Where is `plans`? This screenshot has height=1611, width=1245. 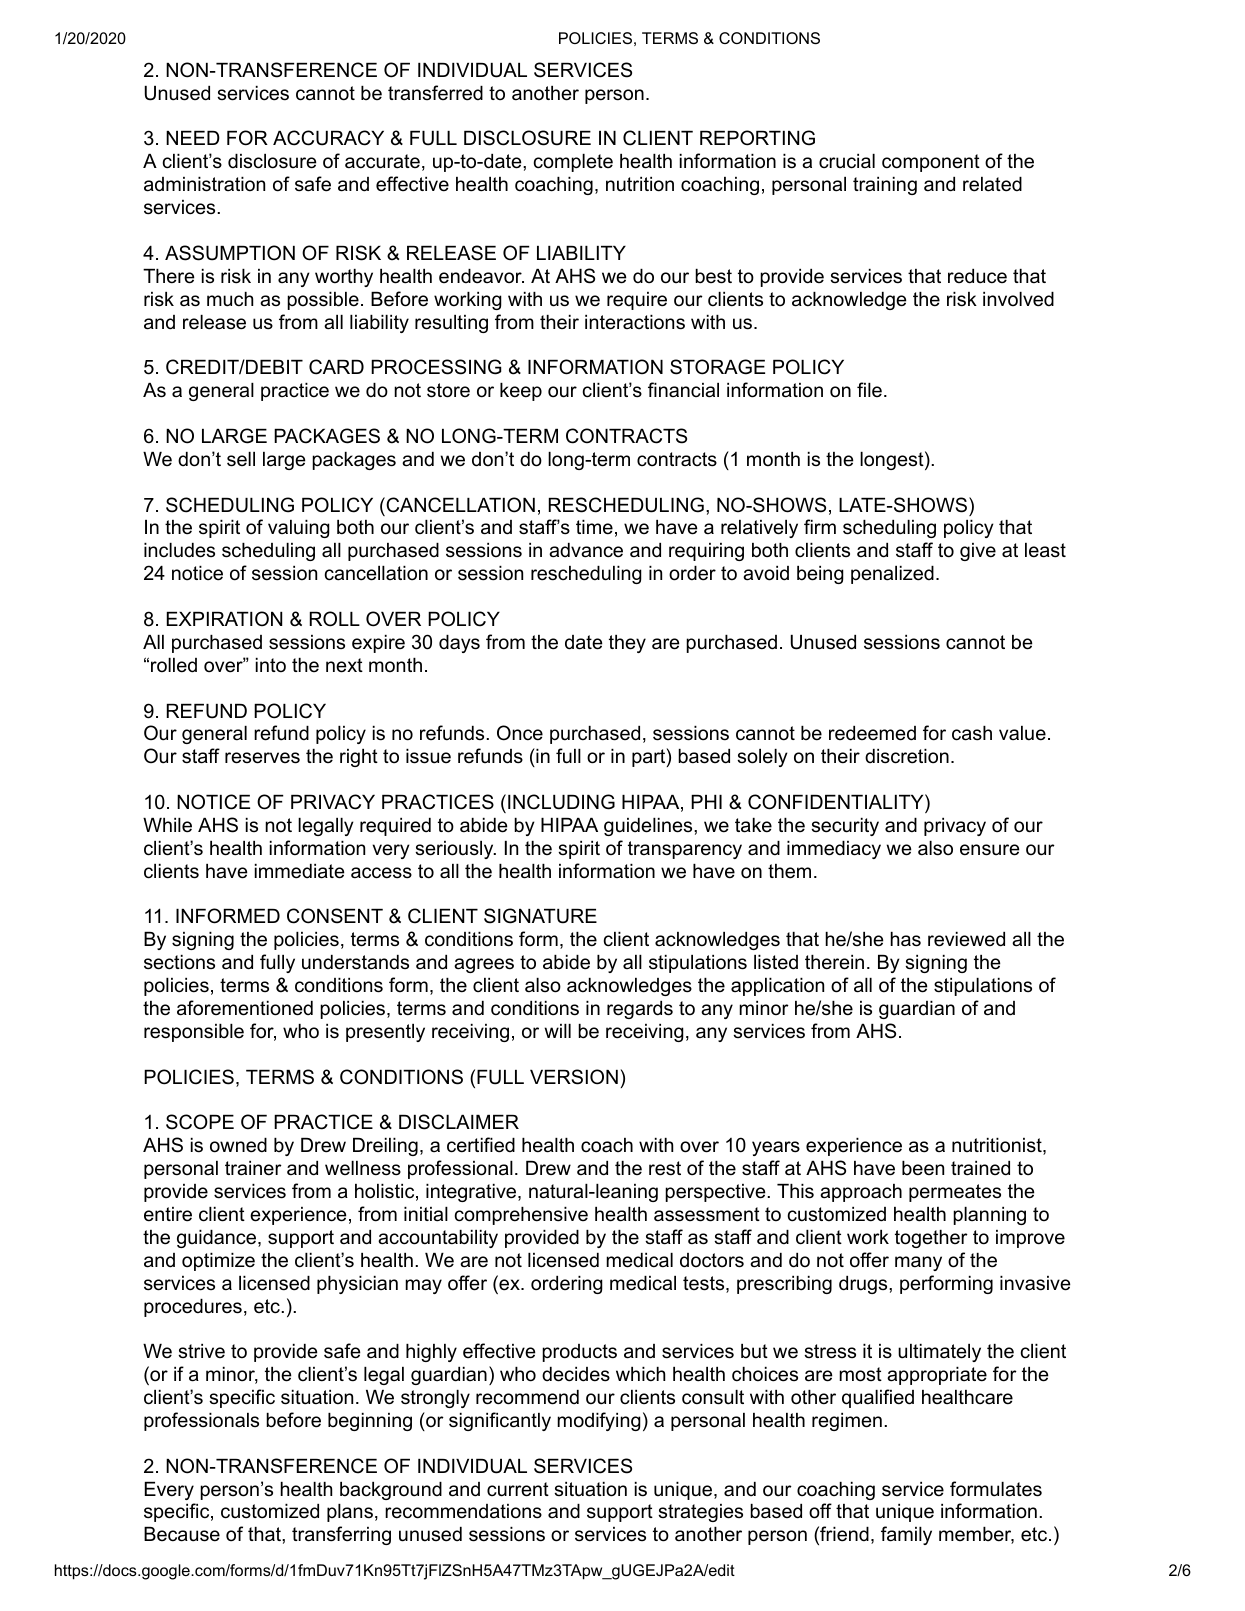
plans is located at coordinates (350, 1513).
